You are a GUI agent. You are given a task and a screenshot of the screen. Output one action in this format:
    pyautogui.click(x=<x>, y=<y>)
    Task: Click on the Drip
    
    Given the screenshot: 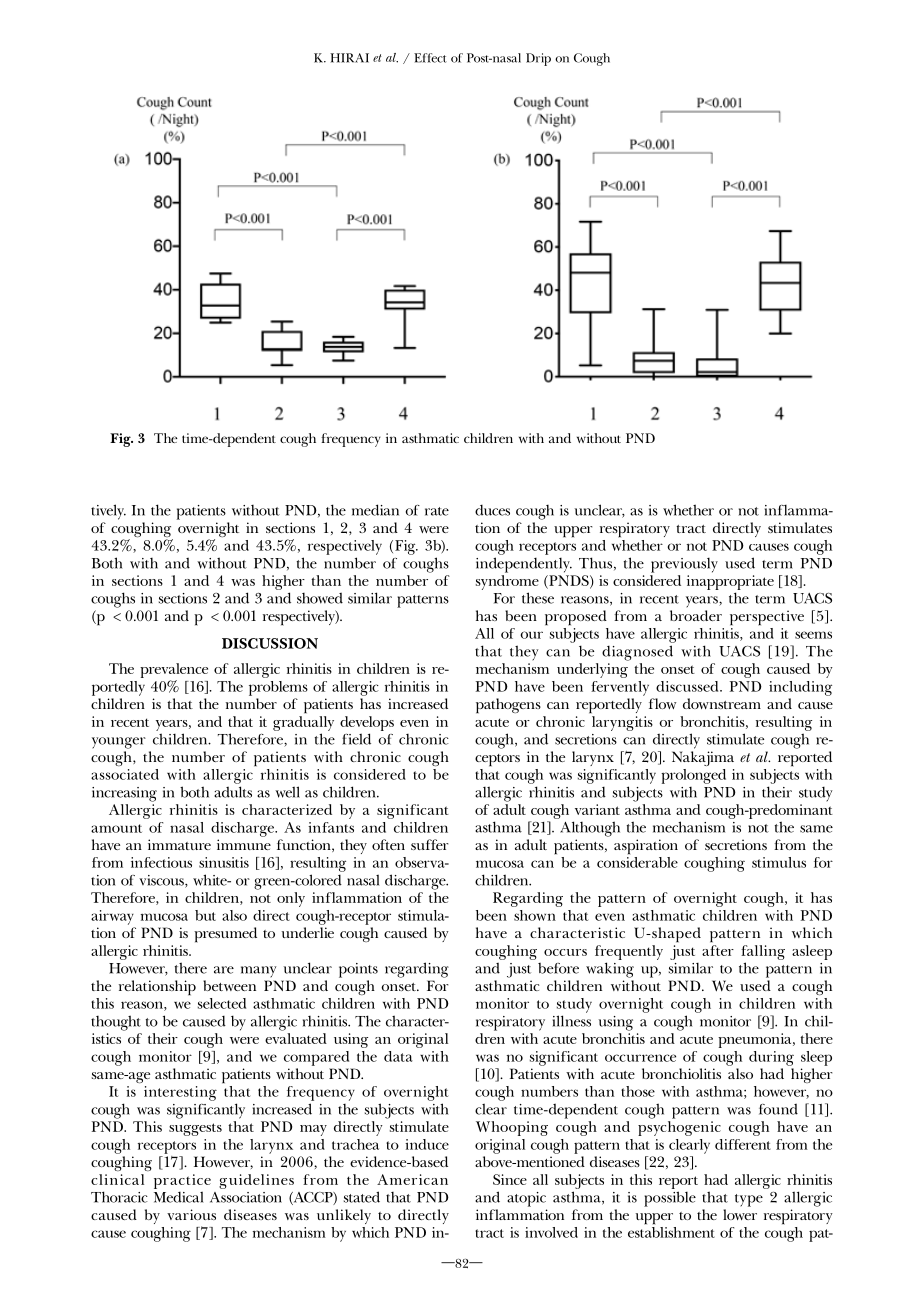 What is the action you would take?
    pyautogui.click(x=538, y=59)
